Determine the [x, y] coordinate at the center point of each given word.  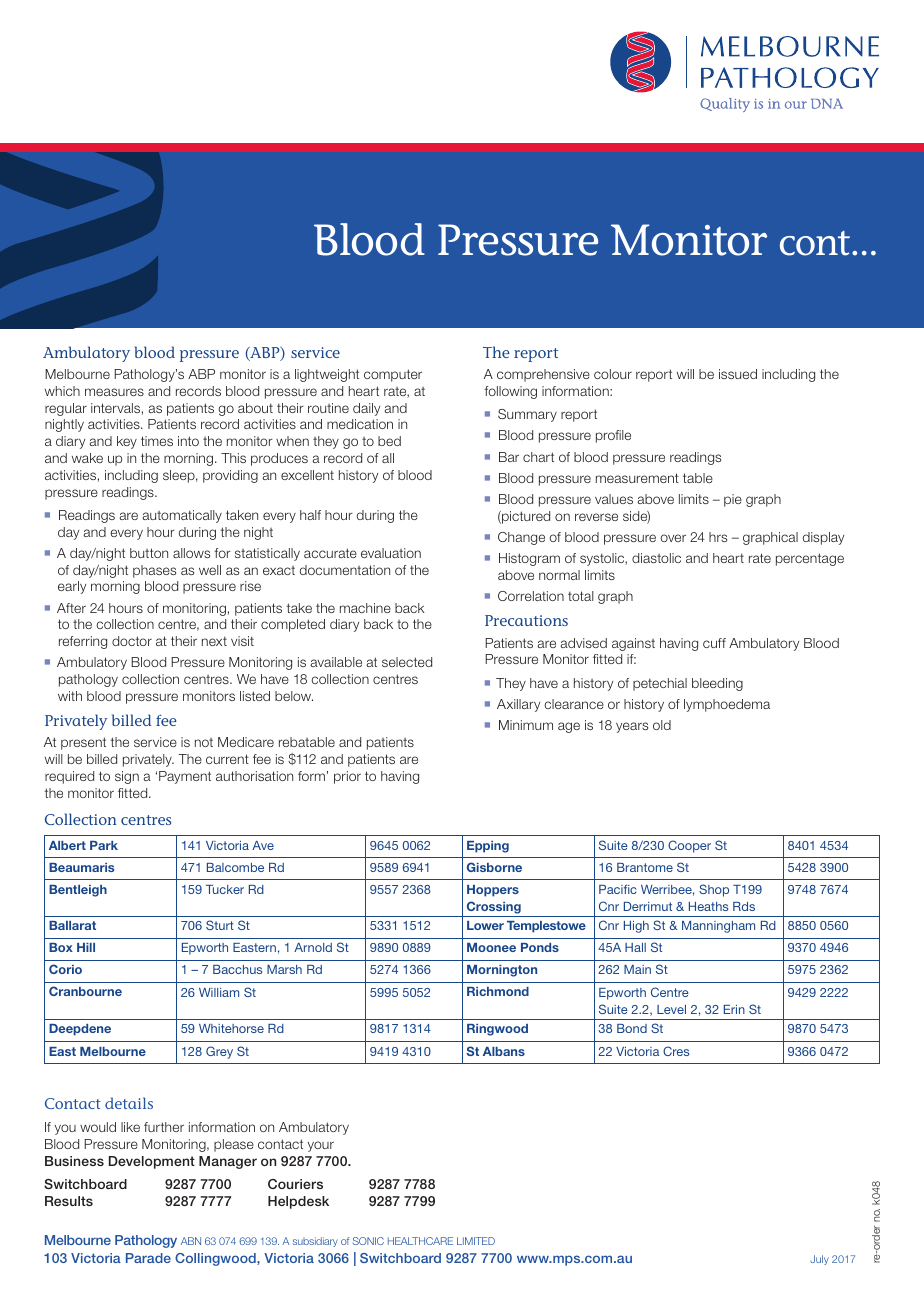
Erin [734, 1009]
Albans [504, 1051]
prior [347, 777]
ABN [191, 1241]
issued [738, 374]
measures [114, 392]
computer [393, 375]
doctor [132, 641]
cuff [714, 643]
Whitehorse [231, 1028]
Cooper [689, 846]
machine [365, 608]
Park [104, 845]
